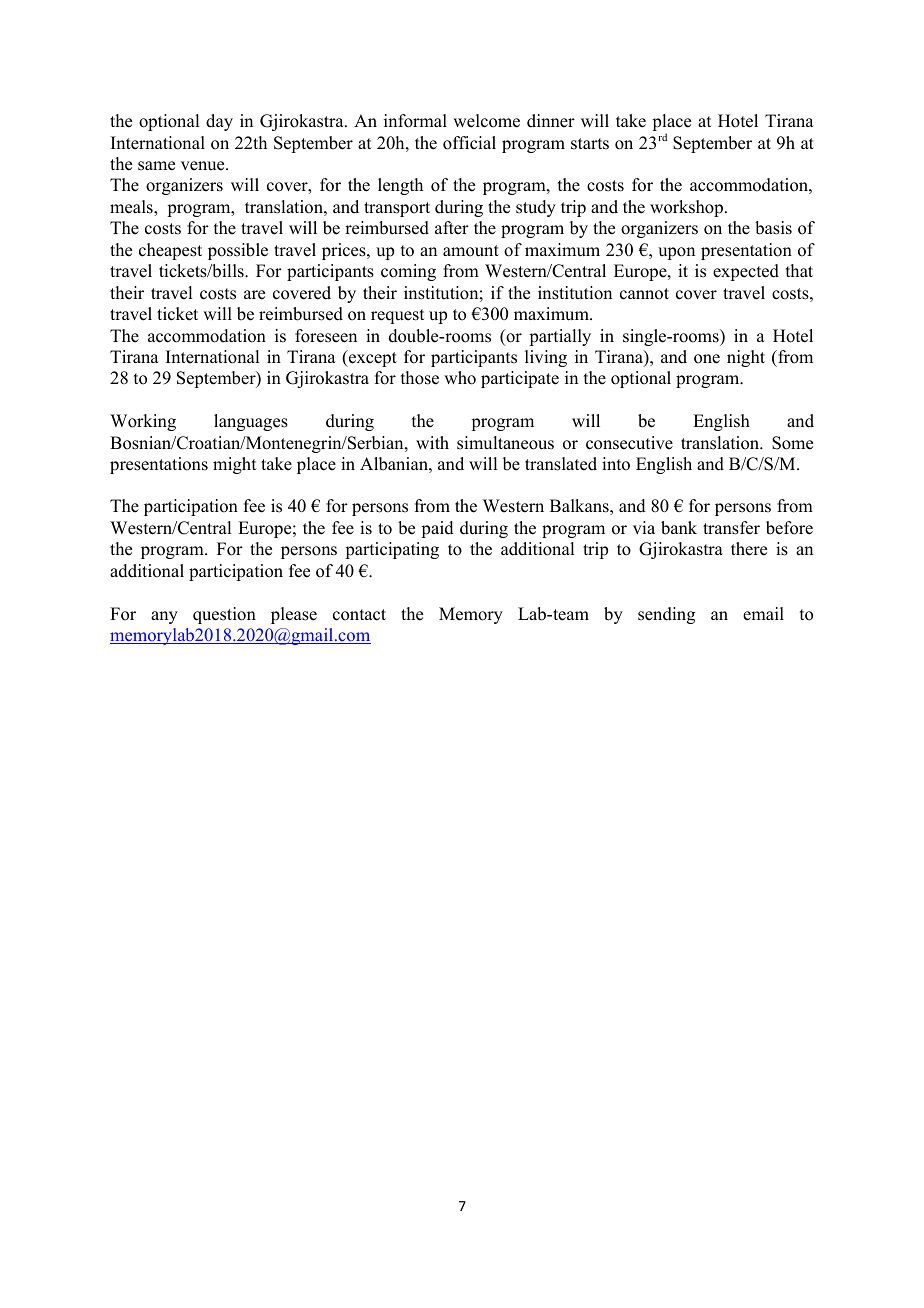 This page has width=924, height=1308. I want to click on question, so click(224, 615).
